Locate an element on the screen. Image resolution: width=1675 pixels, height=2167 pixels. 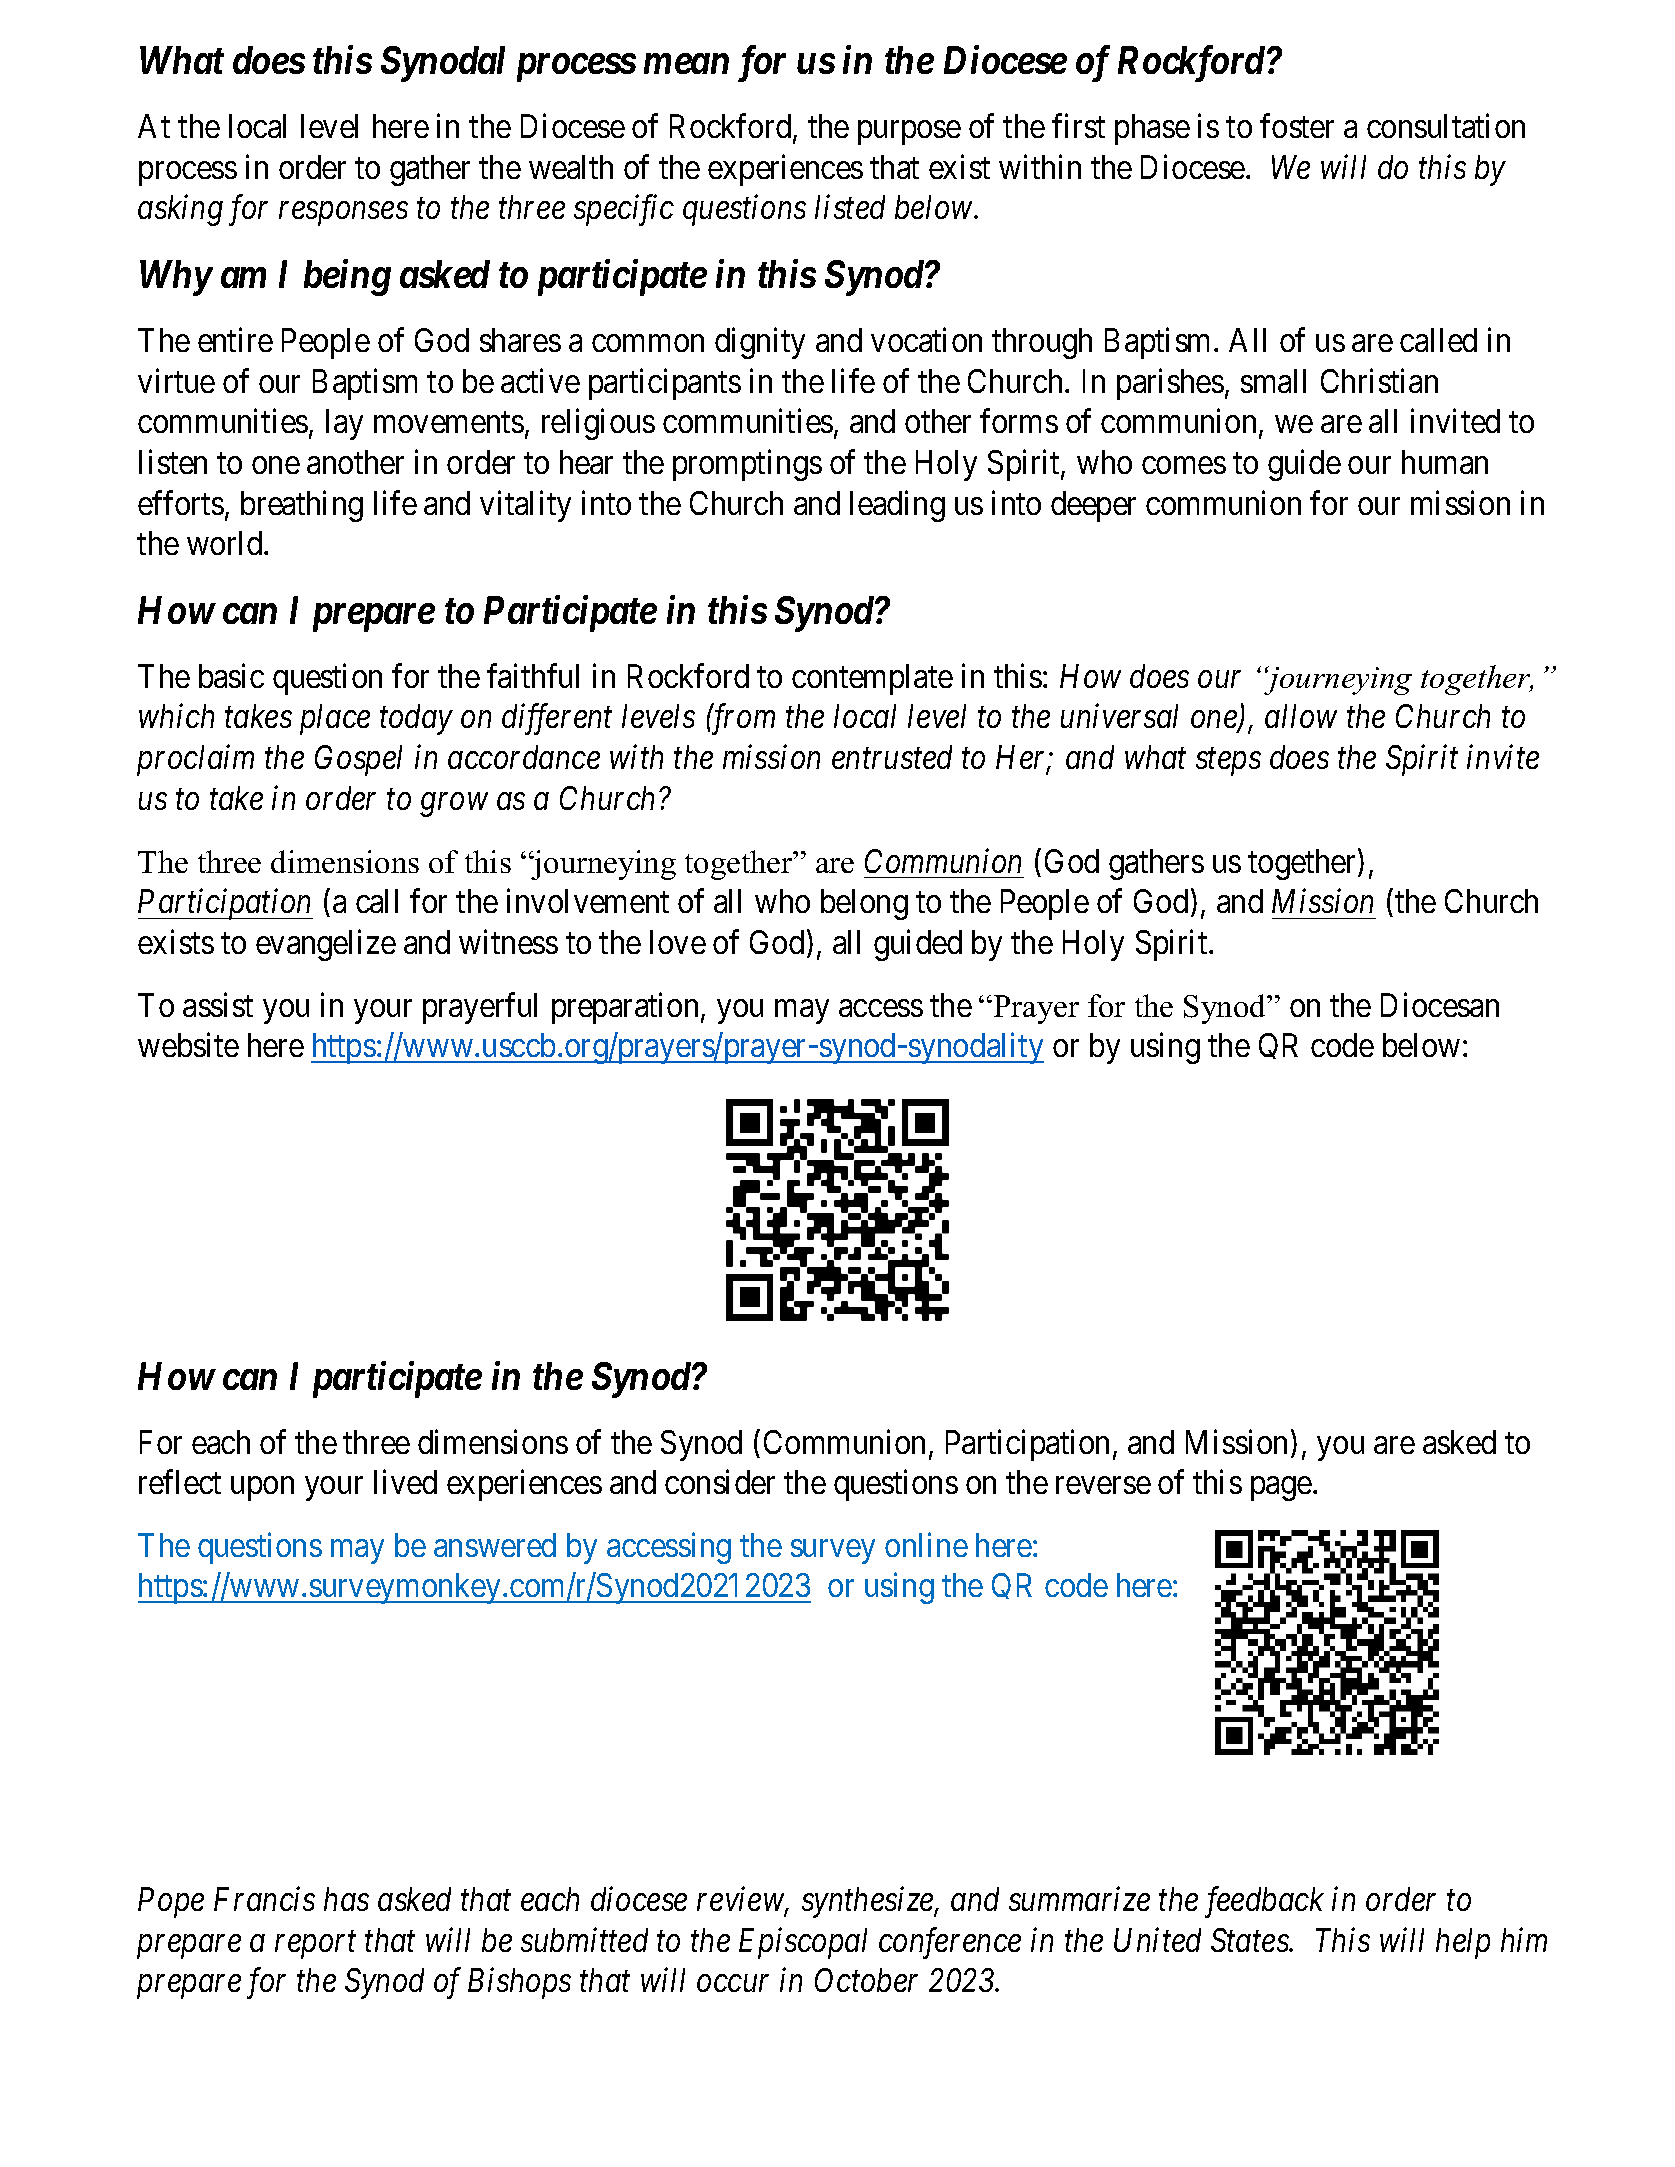
report is located at coordinates (315, 1945).
